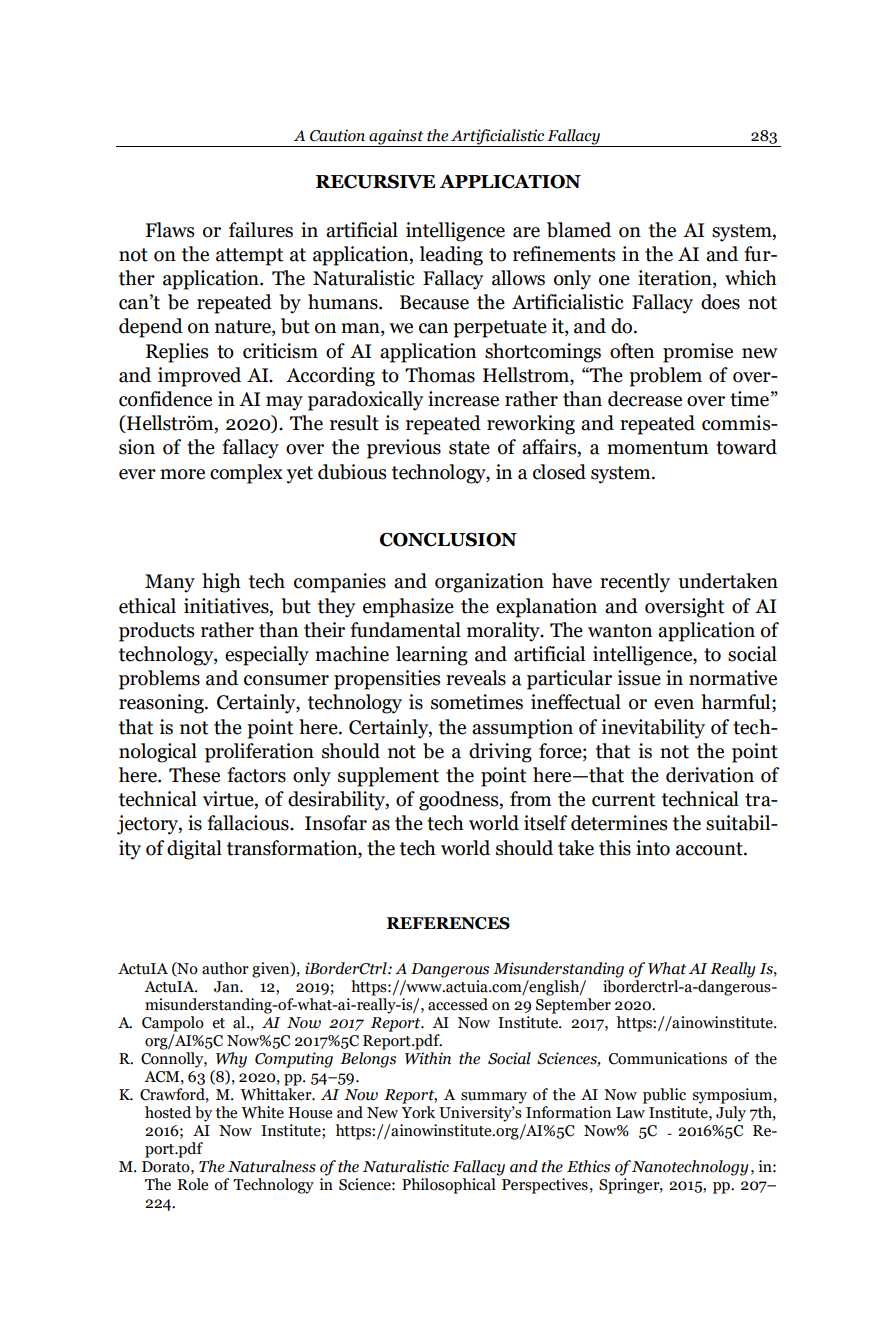 This screenshot has width=896, height=1318. I want to click on learning, so click(432, 656).
